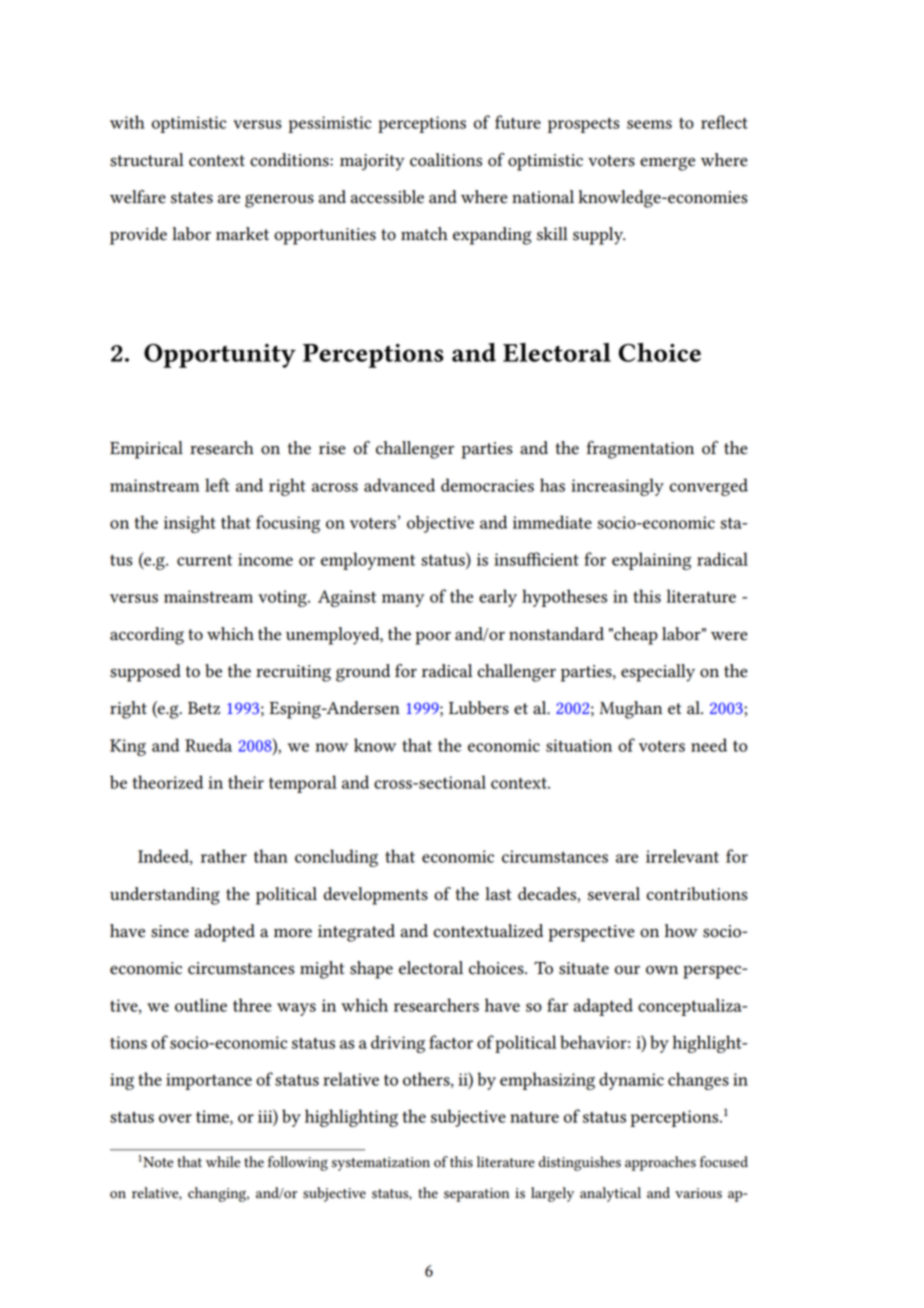 The image size is (924, 1308). I want to click on many, so click(403, 600).
